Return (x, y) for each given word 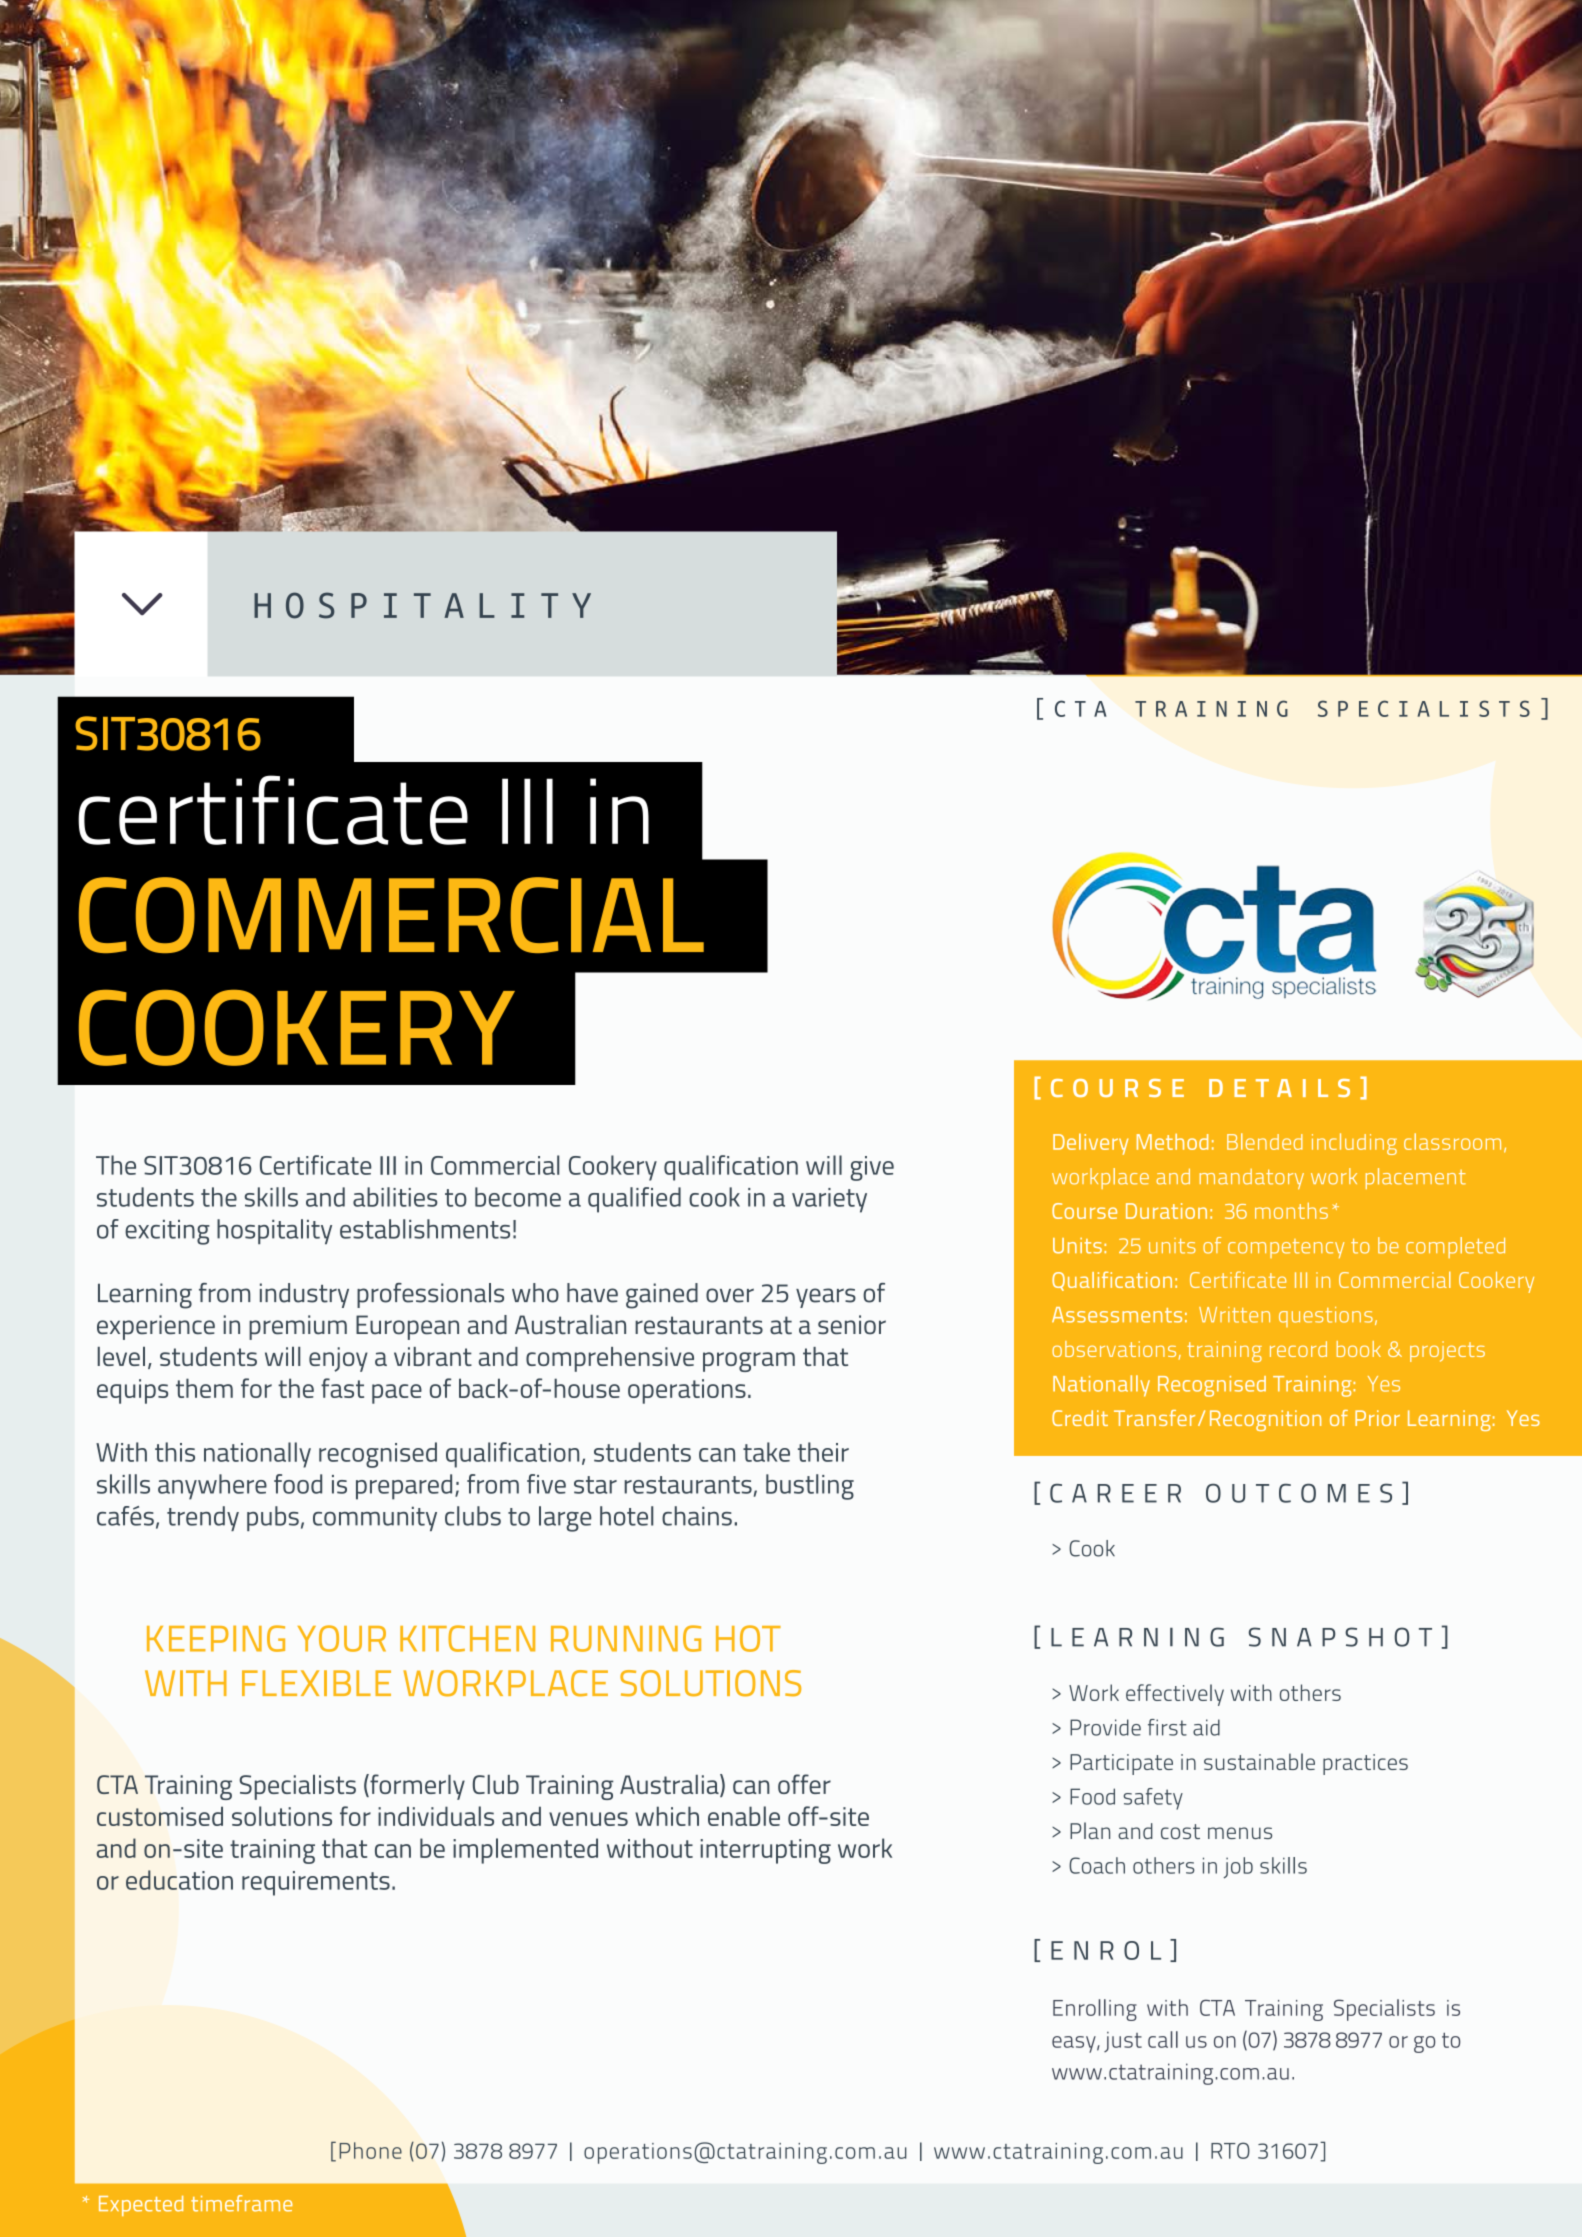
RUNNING (626, 1638)
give (872, 1168)
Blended (1265, 1141)
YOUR (342, 1638)
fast (342, 1388)
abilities (395, 1197)
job (1238, 1868)
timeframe (241, 2203)
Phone (371, 2150)
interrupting (766, 1851)
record (1298, 1349)
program (749, 1362)
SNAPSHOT (1340, 1637)
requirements (316, 1883)
